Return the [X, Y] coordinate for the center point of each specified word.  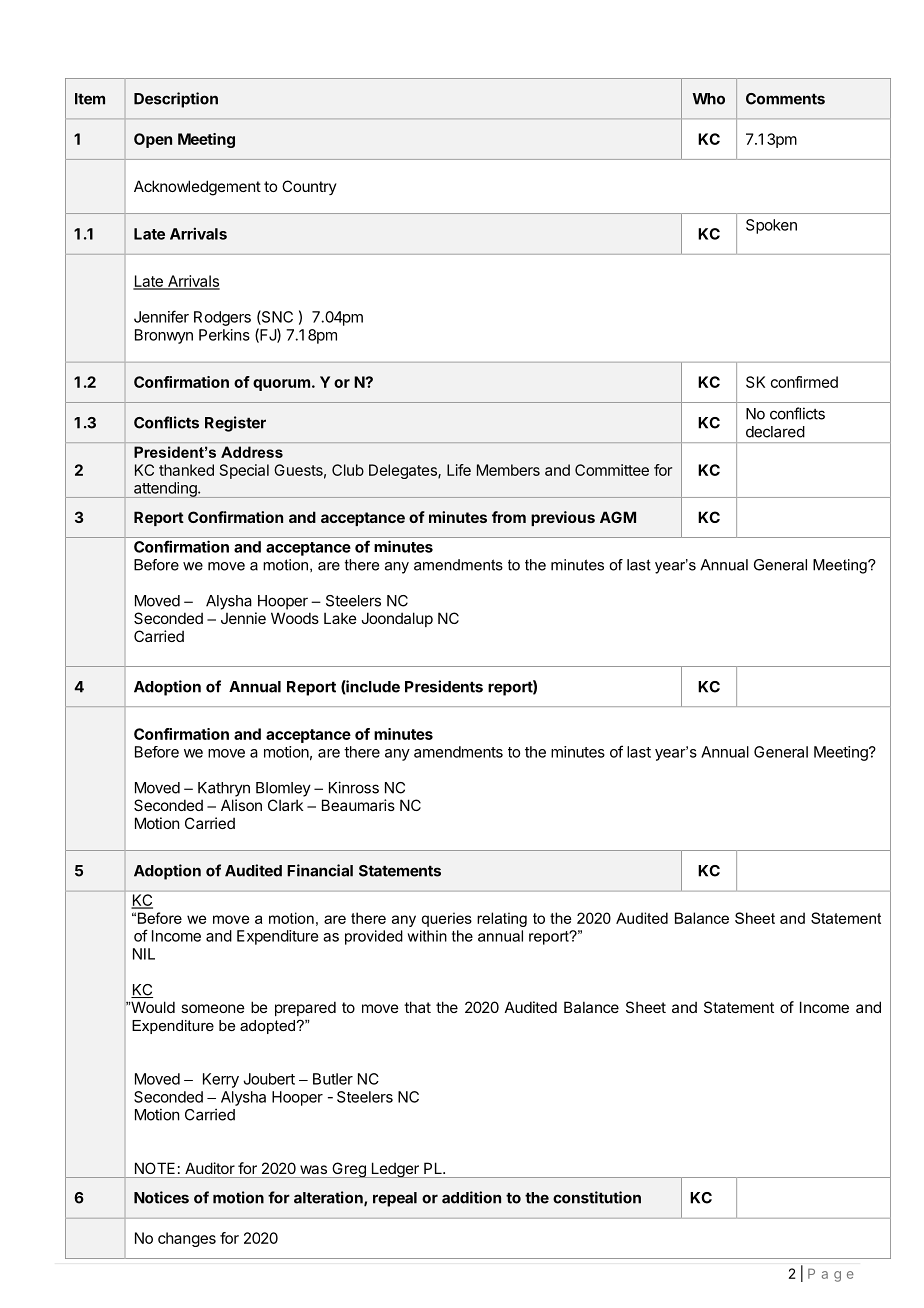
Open [153, 140]
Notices [161, 1197]
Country [309, 187]
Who [708, 99]
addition [471, 1197]
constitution [597, 1197]
